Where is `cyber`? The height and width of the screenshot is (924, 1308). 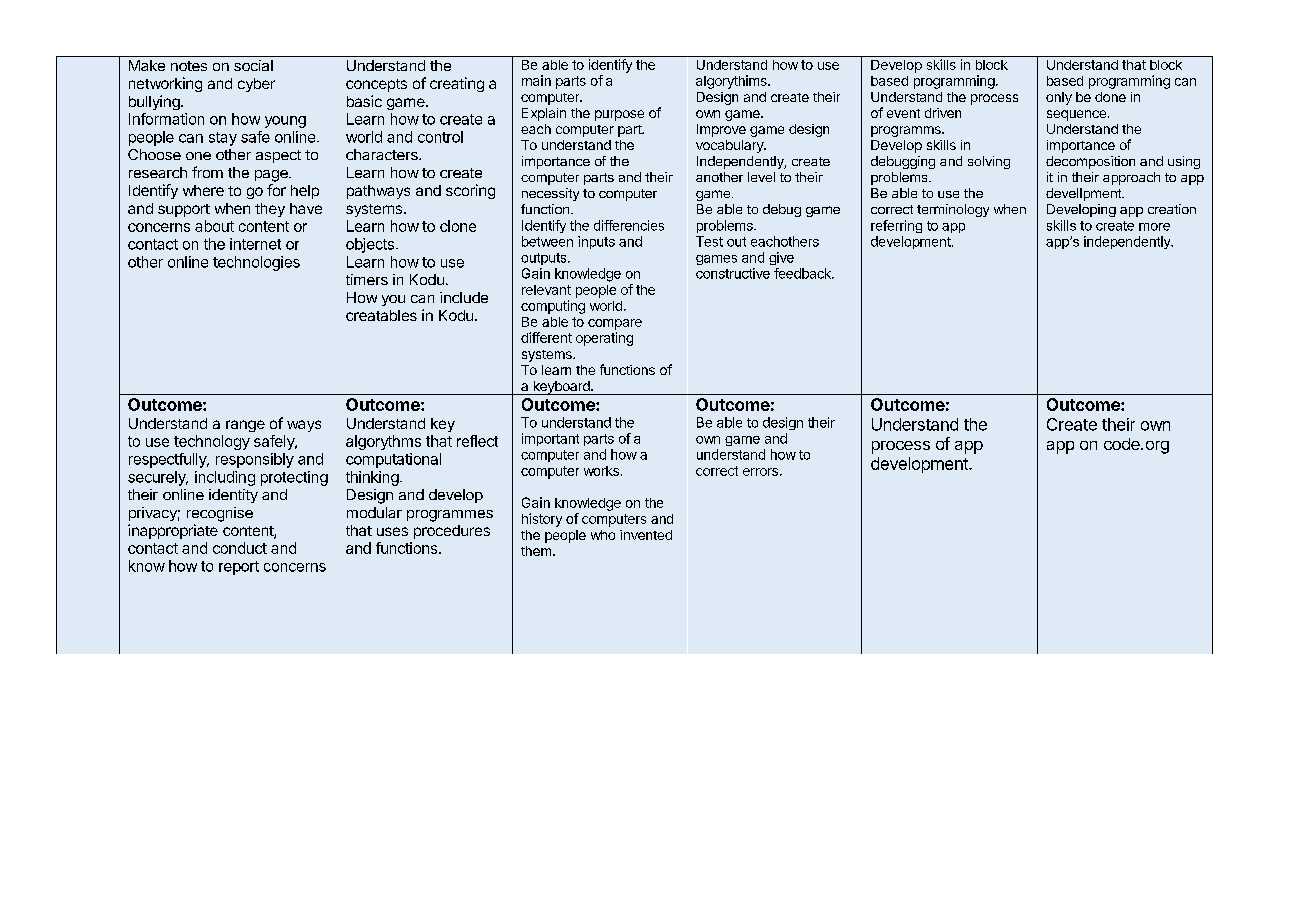
cyber is located at coordinates (256, 85).
